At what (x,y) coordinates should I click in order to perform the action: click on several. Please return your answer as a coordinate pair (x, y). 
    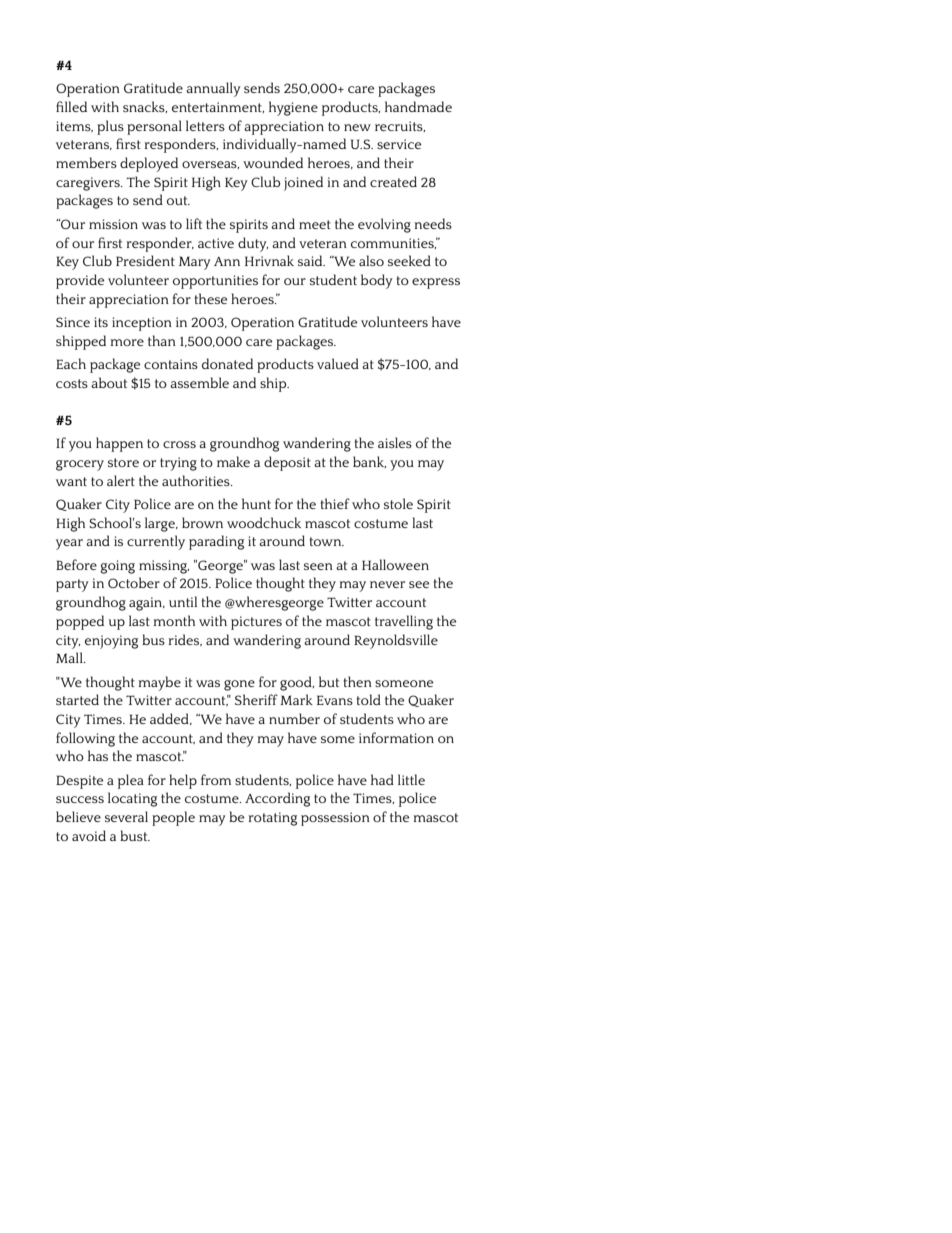
    Looking at the image, I should click on (126, 816).
